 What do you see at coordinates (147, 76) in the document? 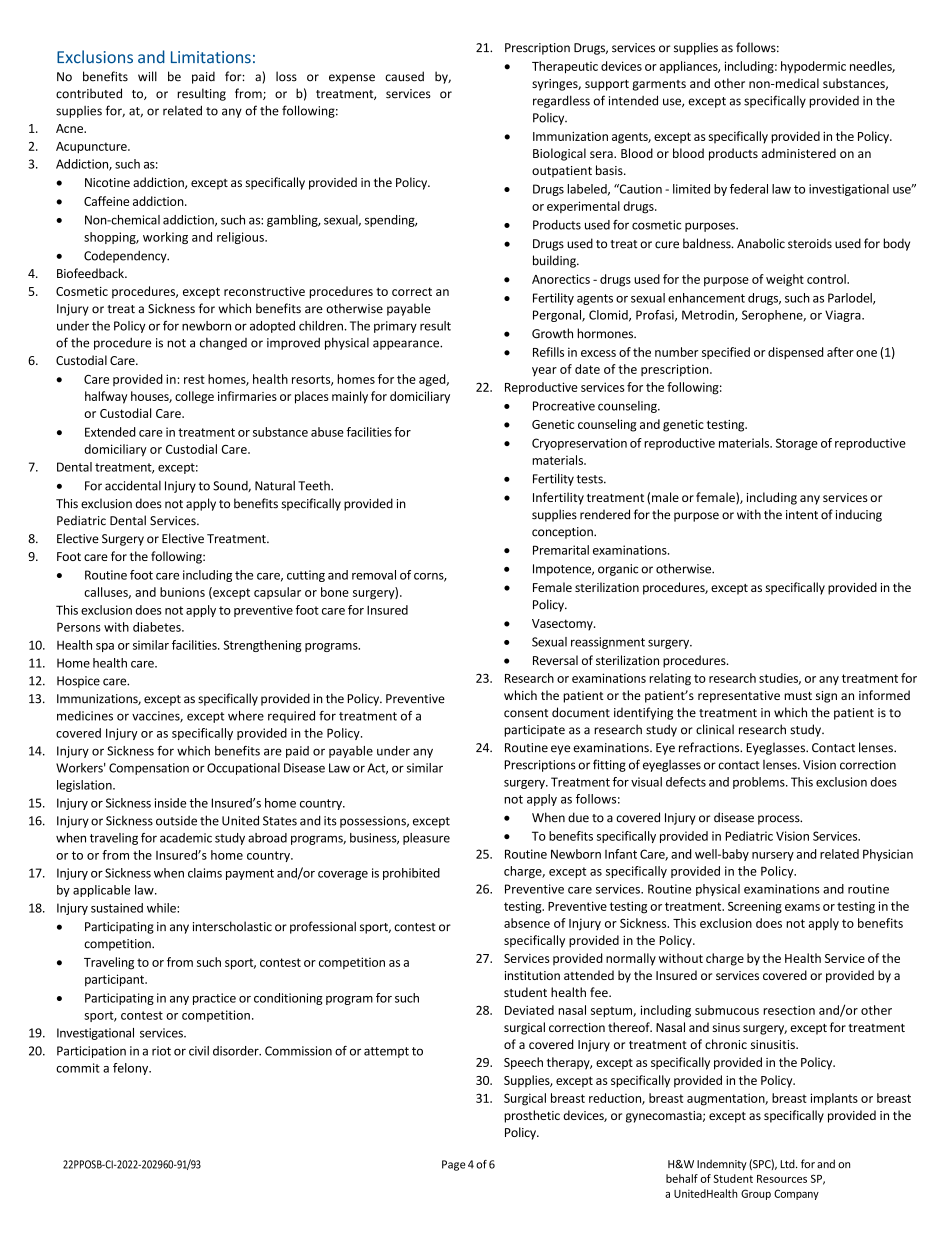
I see `will` at bounding box center [147, 76].
